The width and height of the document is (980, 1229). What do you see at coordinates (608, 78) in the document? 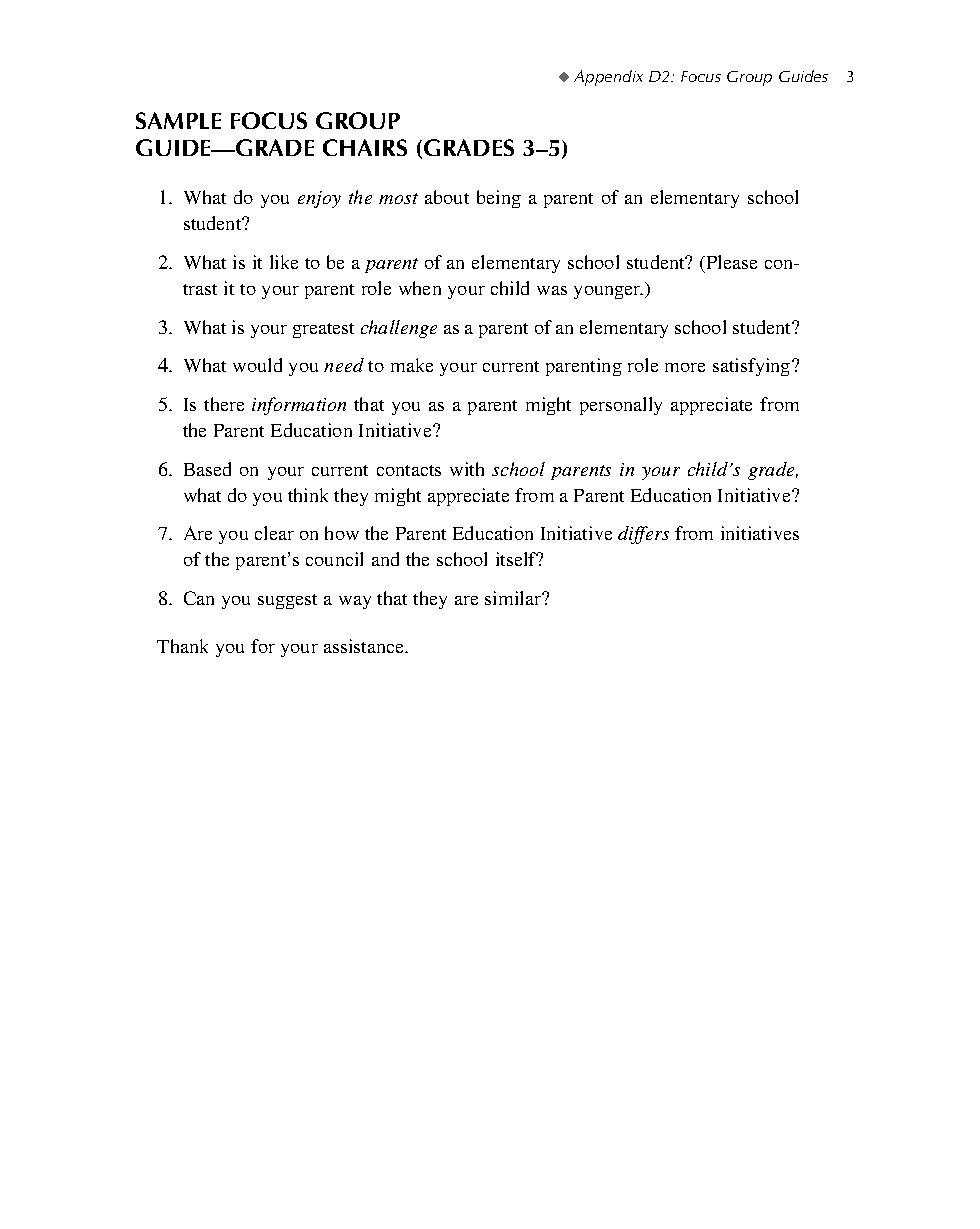
I see `Appendix` at bounding box center [608, 78].
